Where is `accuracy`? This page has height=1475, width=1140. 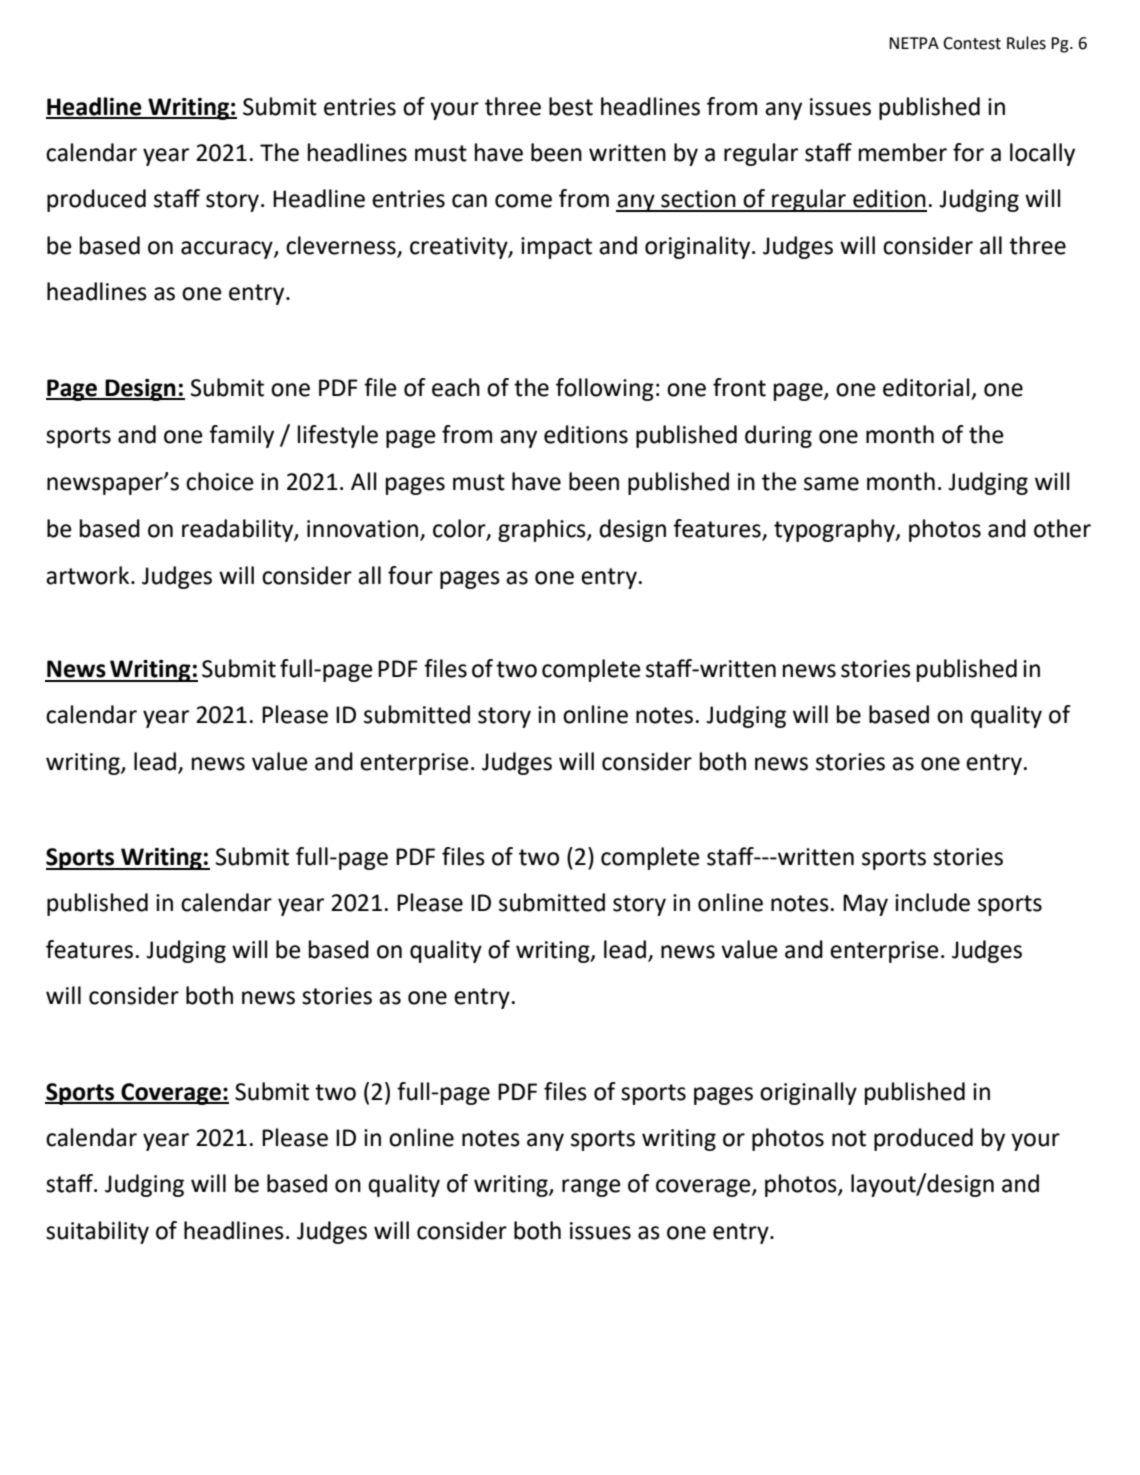
accuracy is located at coordinates (228, 250).
